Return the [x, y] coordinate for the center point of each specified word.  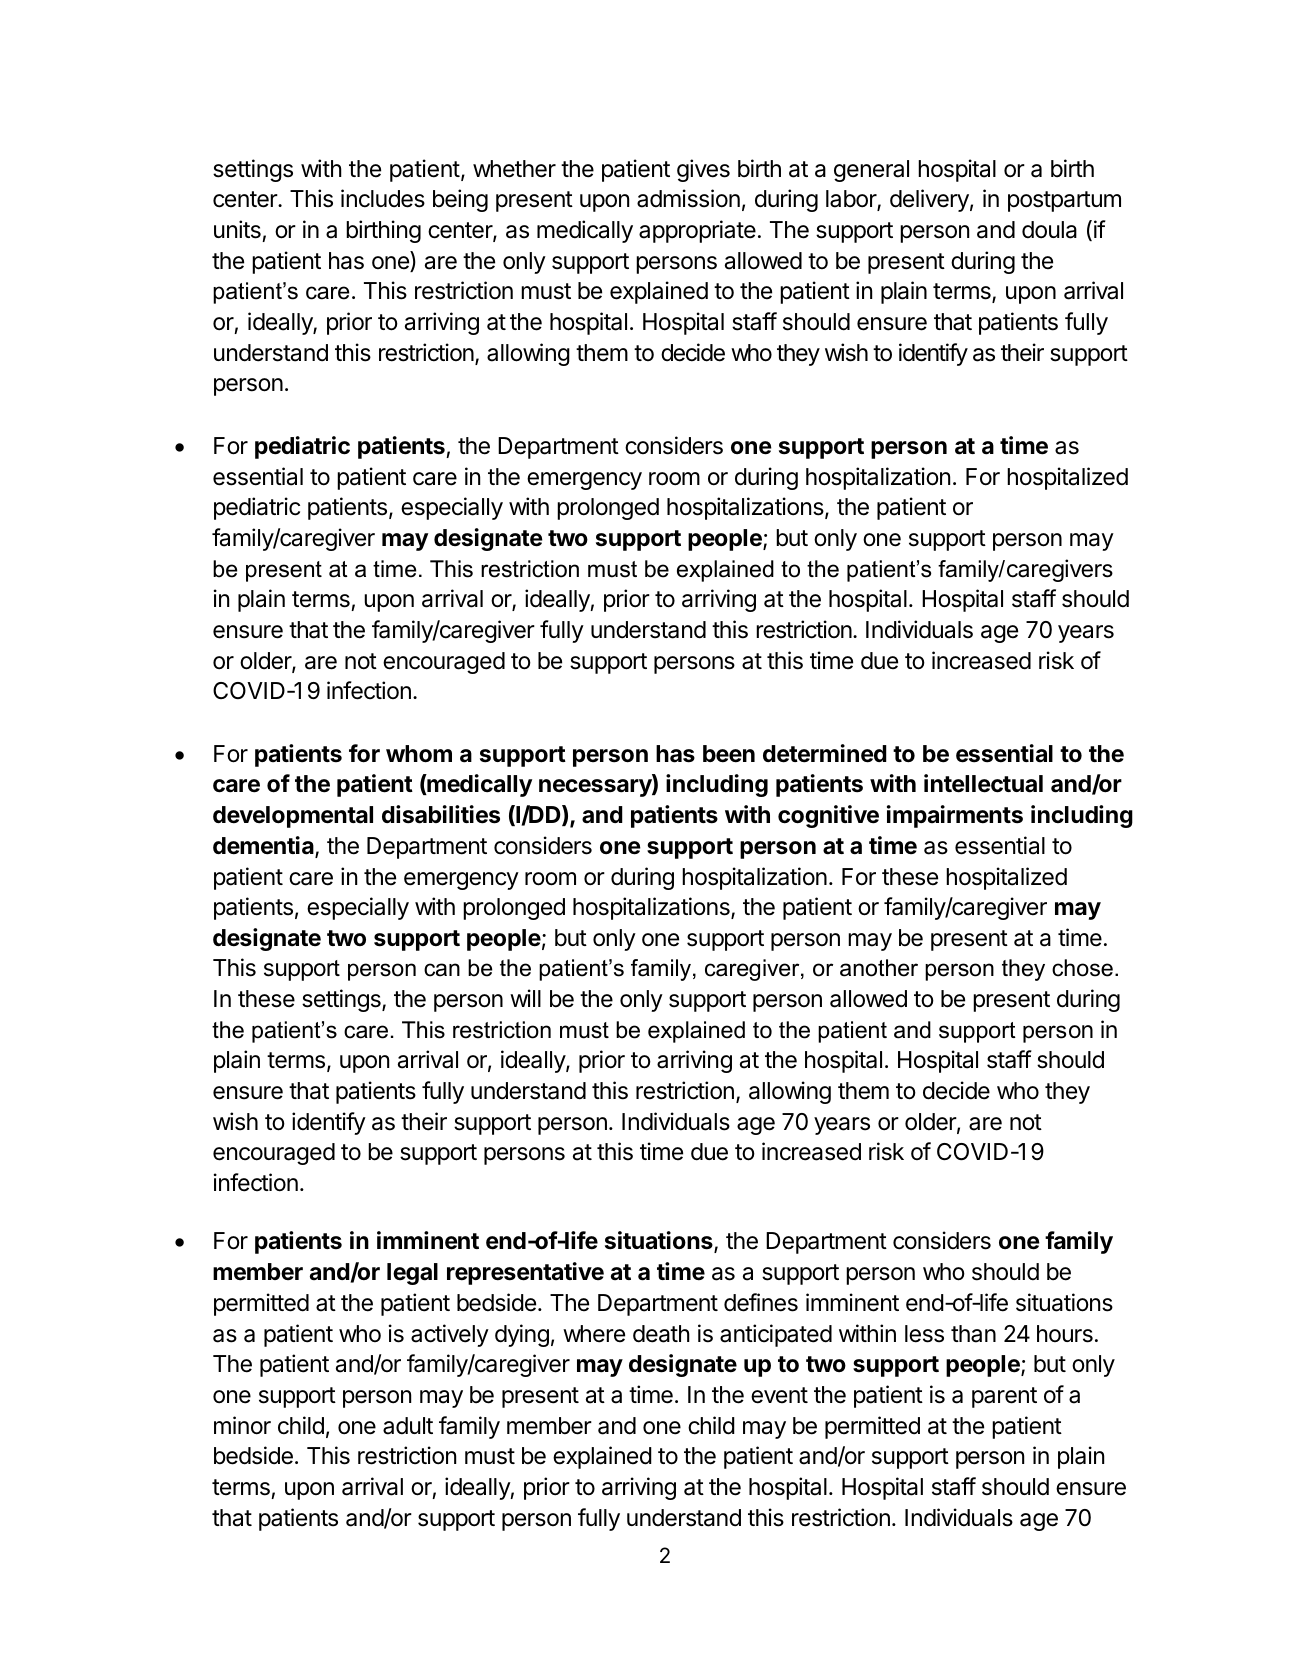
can [442, 970]
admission [688, 198]
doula [1049, 230]
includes [383, 198]
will [525, 998]
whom [419, 754]
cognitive [828, 816]
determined [825, 753]
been [729, 754]
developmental [293, 817]
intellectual [983, 783]
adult [408, 1426]
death [661, 1334]
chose [1082, 968]
